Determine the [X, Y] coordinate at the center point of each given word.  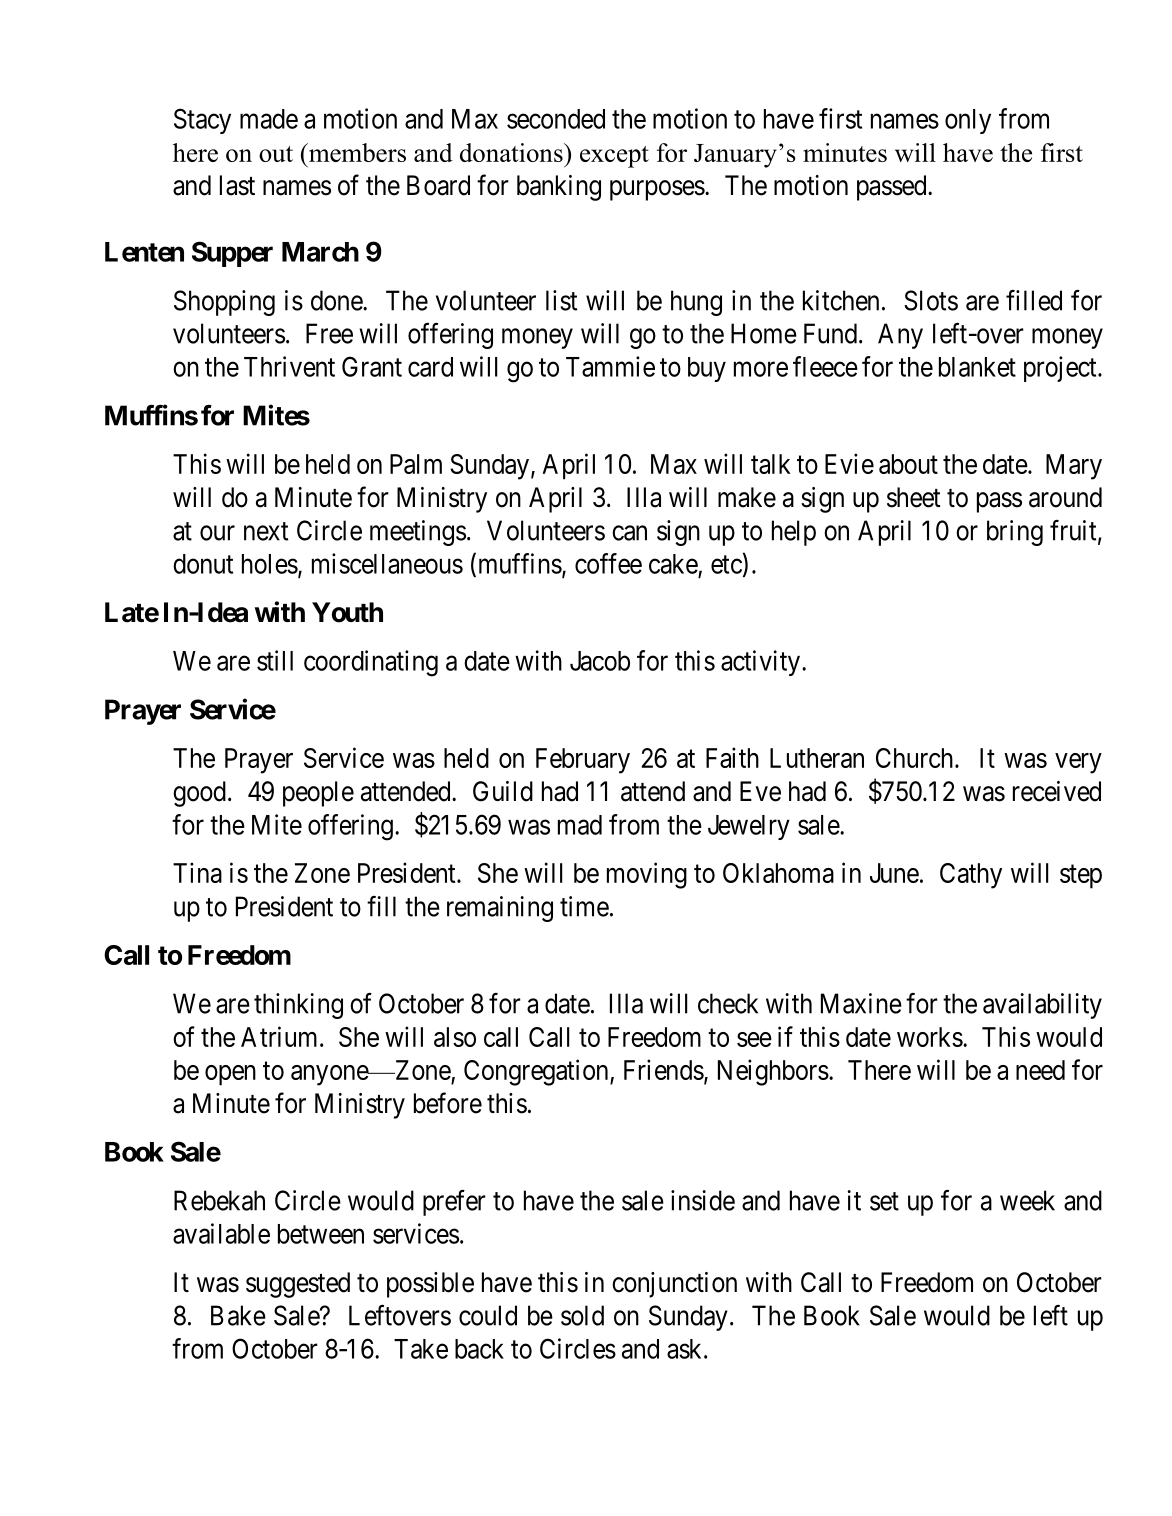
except [614, 157]
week [1027, 1200]
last [237, 185]
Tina [197, 872]
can [629, 533]
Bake [238, 1315]
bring [1015, 533]
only [968, 121]
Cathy [971, 876]
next [266, 531]
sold [582, 1315]
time [584, 906]
